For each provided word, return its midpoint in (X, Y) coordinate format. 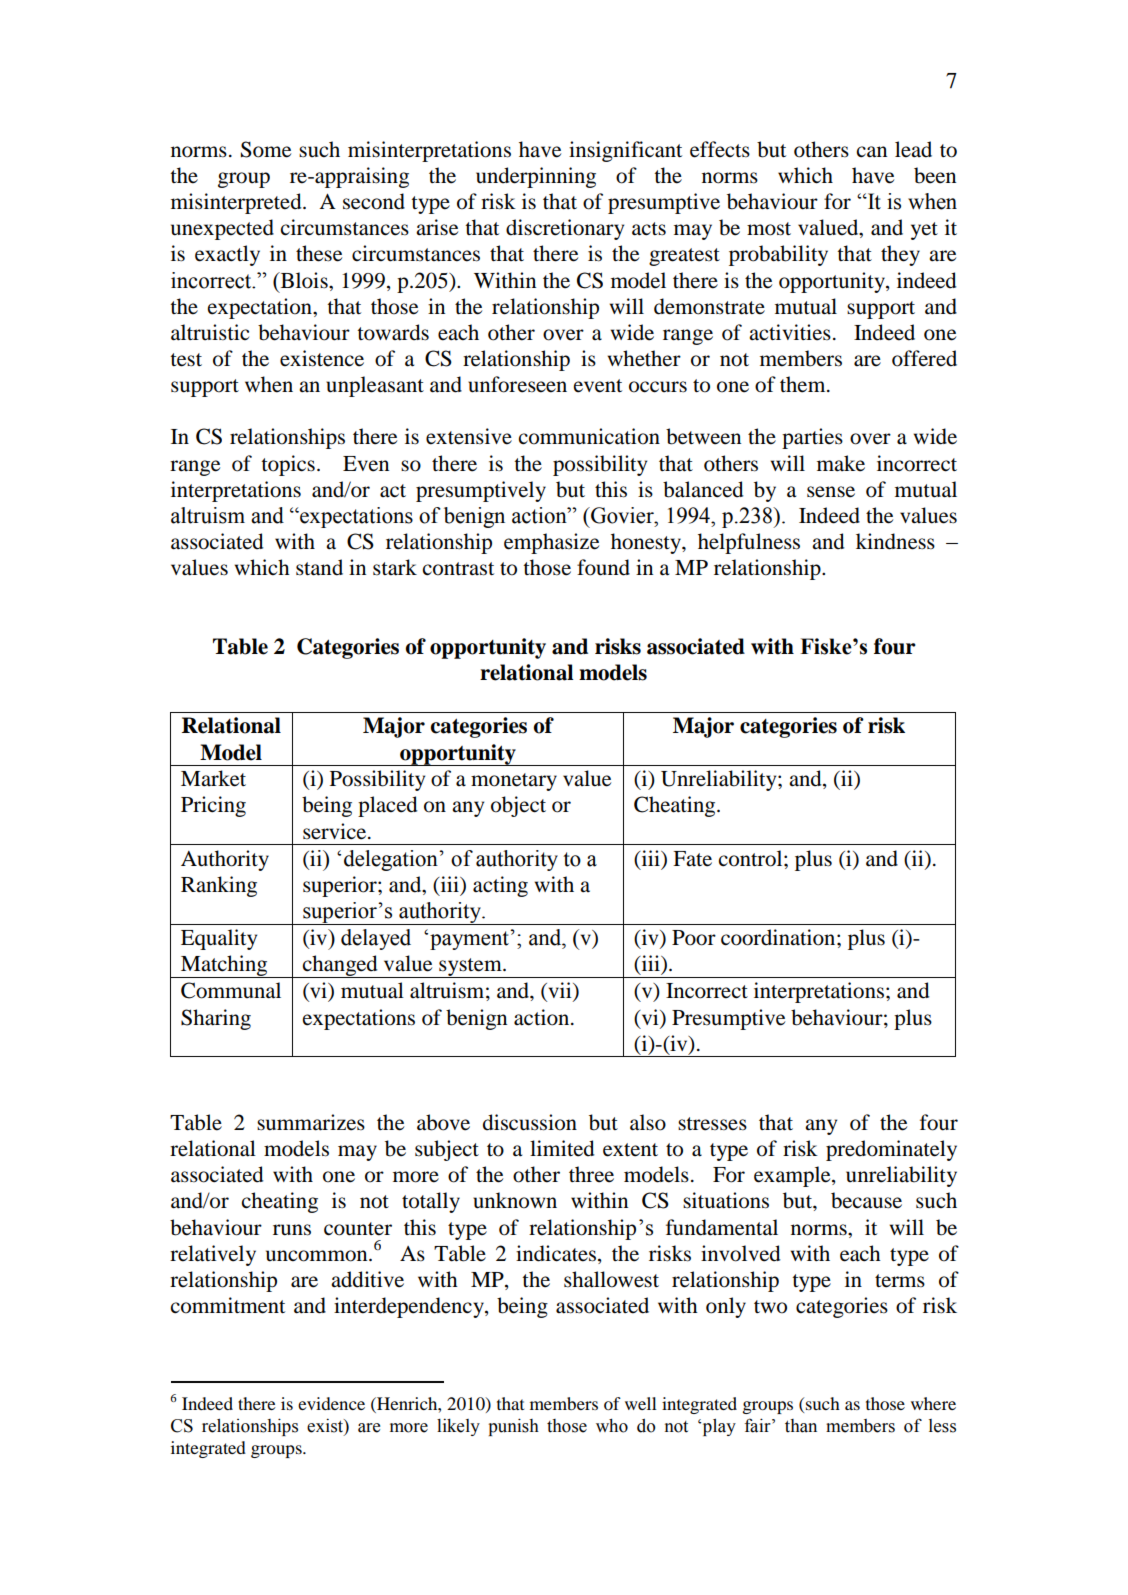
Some (266, 149)
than (801, 1426)
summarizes (311, 1122)
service (336, 831)
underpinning (536, 177)
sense (831, 492)
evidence (331, 1403)
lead (913, 149)
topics (288, 465)
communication (589, 436)
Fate (692, 859)
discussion (530, 1122)
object (518, 806)
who (612, 1426)
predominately (891, 1150)
